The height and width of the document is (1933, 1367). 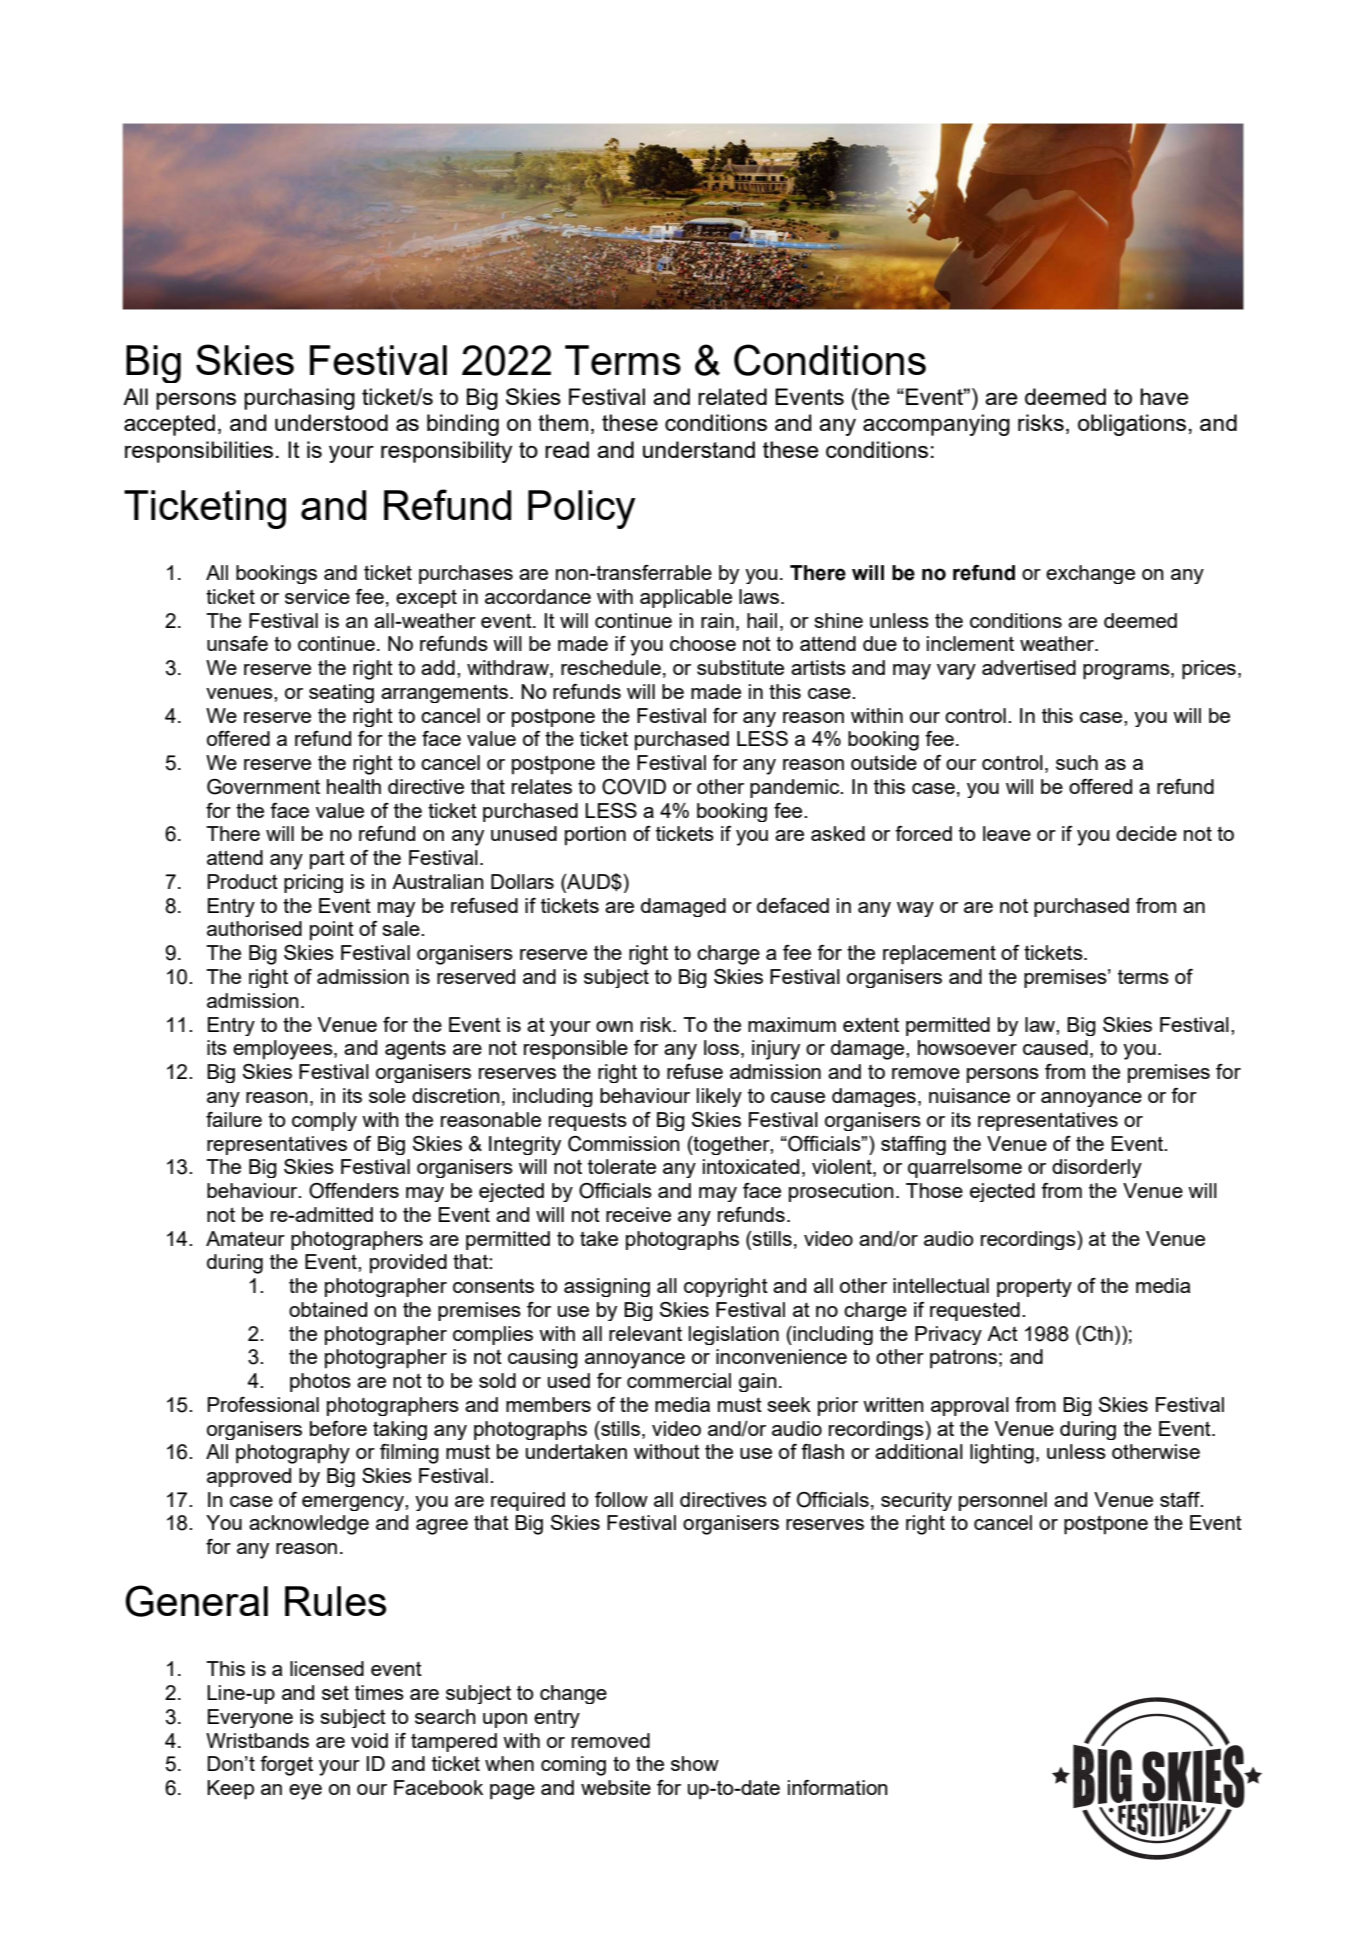 What do you see at coordinates (324, 1121) in the document?
I see `comply` at bounding box center [324, 1121].
